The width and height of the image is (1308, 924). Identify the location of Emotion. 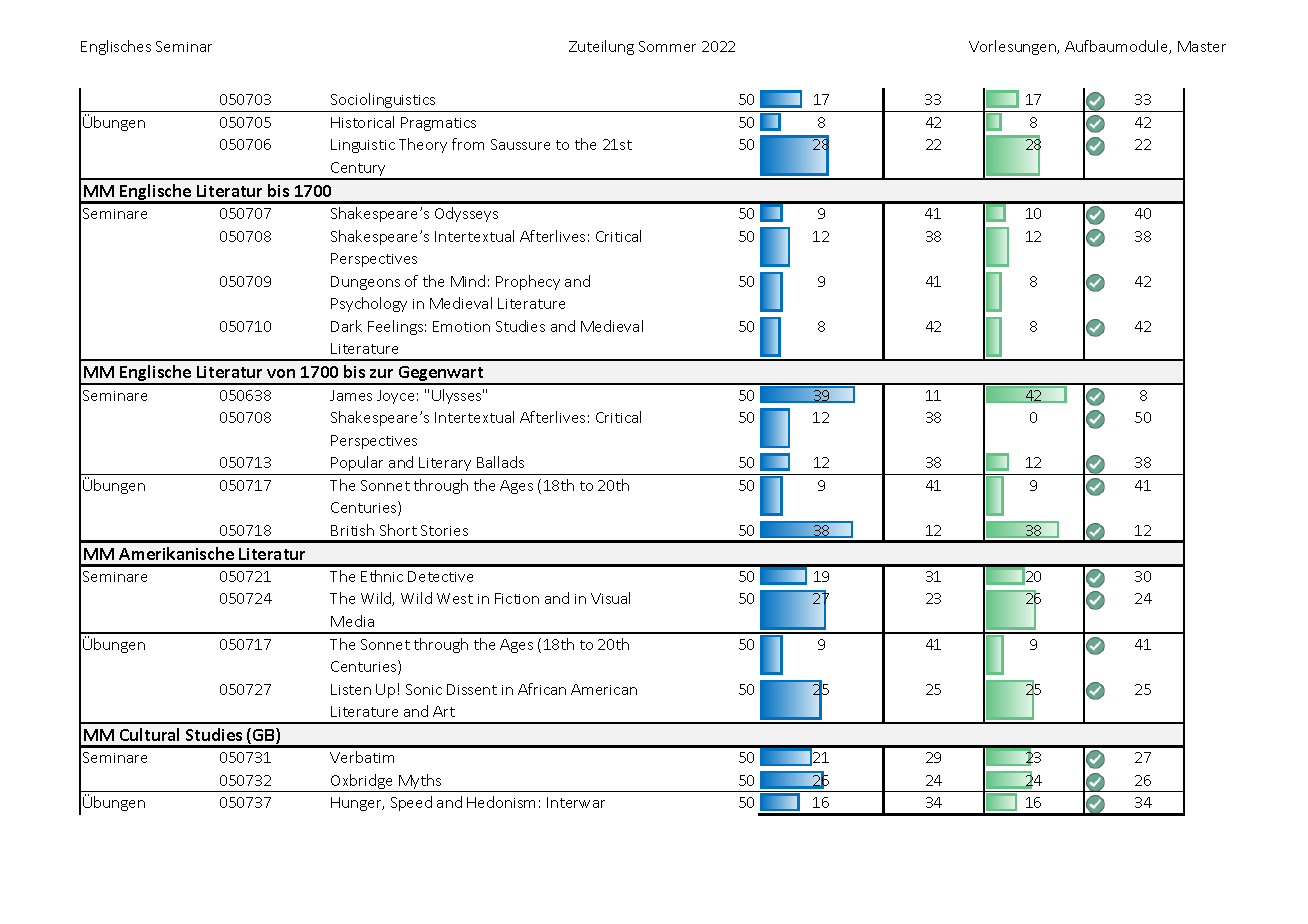
(461, 326).
